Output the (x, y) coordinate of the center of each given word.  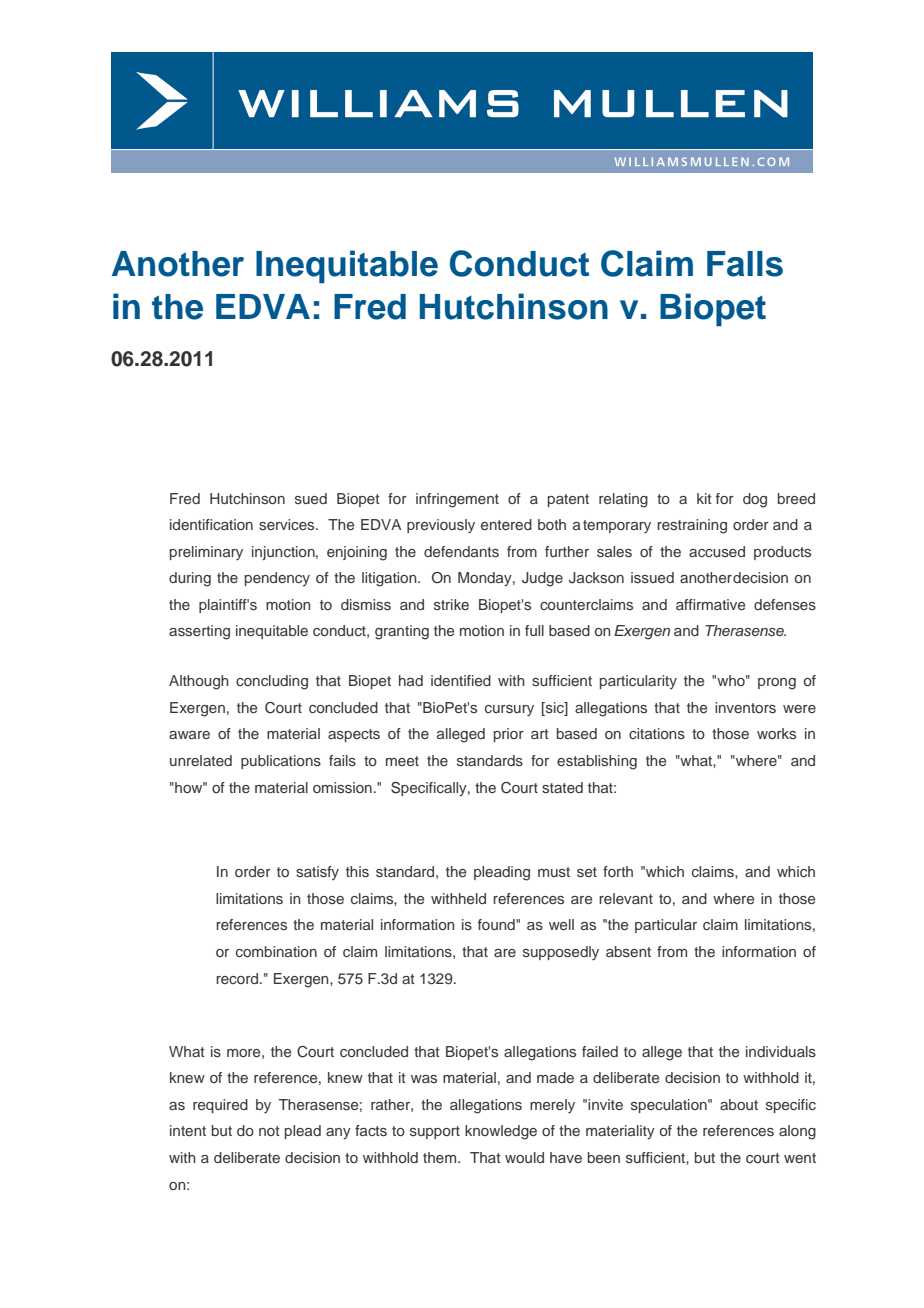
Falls (745, 264)
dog (755, 500)
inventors (745, 707)
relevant (626, 898)
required (220, 1106)
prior (509, 735)
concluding (272, 682)
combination (276, 951)
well (561, 924)
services (288, 524)
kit (704, 498)
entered (506, 524)
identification (211, 524)
